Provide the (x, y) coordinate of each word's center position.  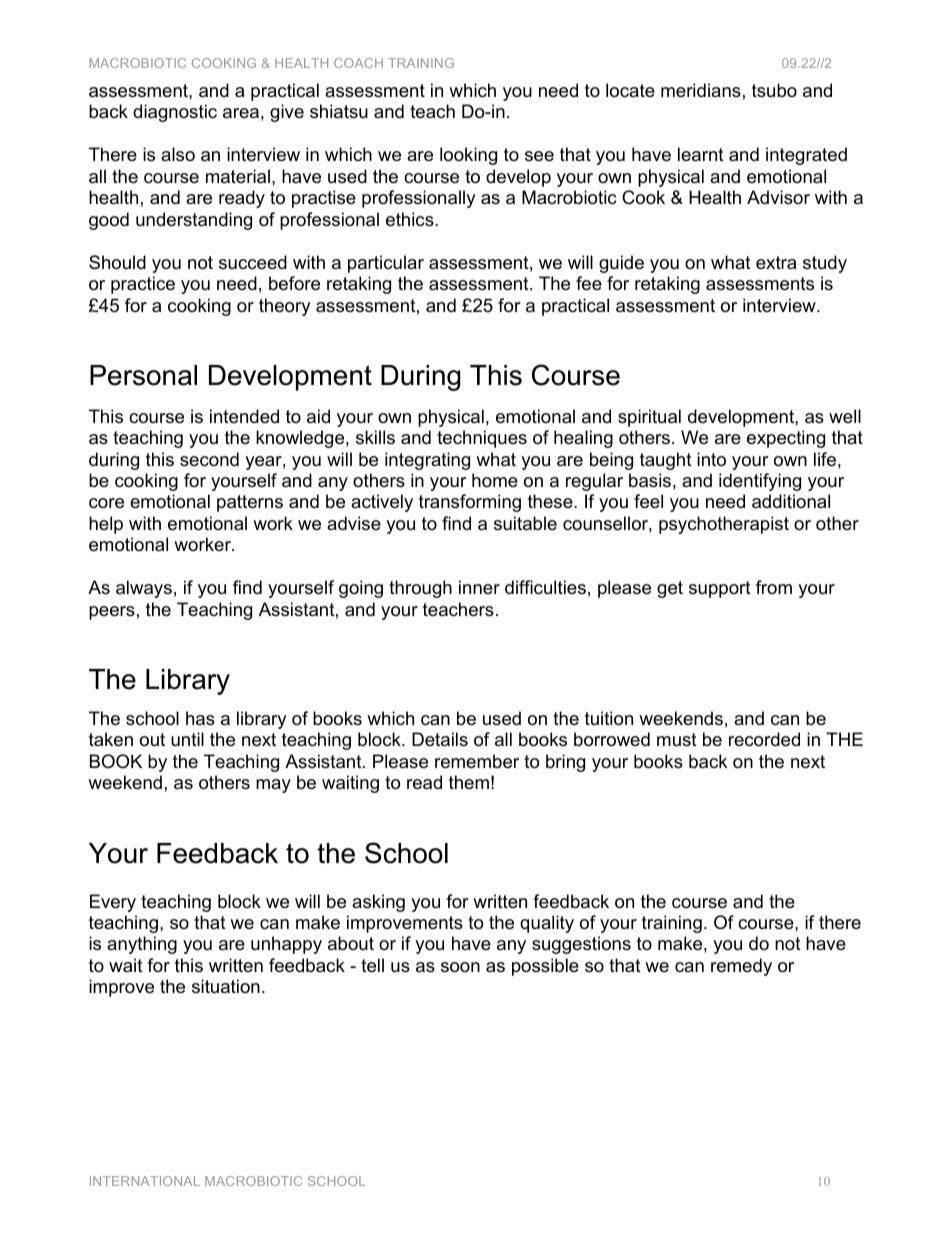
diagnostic (175, 113)
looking (468, 156)
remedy (741, 967)
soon (460, 967)
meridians (701, 90)
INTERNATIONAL (145, 1181)
